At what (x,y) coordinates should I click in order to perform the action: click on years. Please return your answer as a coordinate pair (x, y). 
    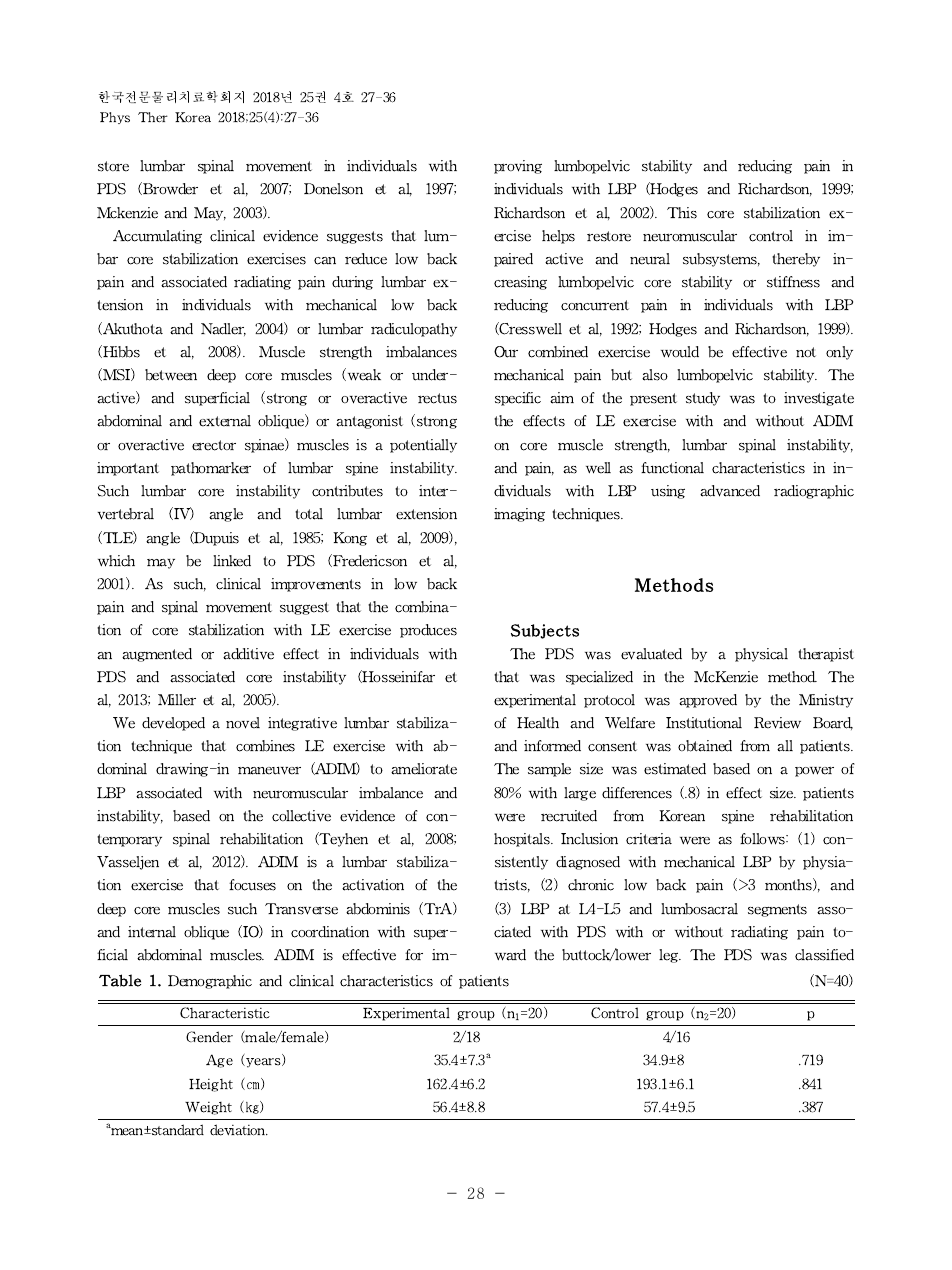
    Looking at the image, I should click on (264, 1061).
